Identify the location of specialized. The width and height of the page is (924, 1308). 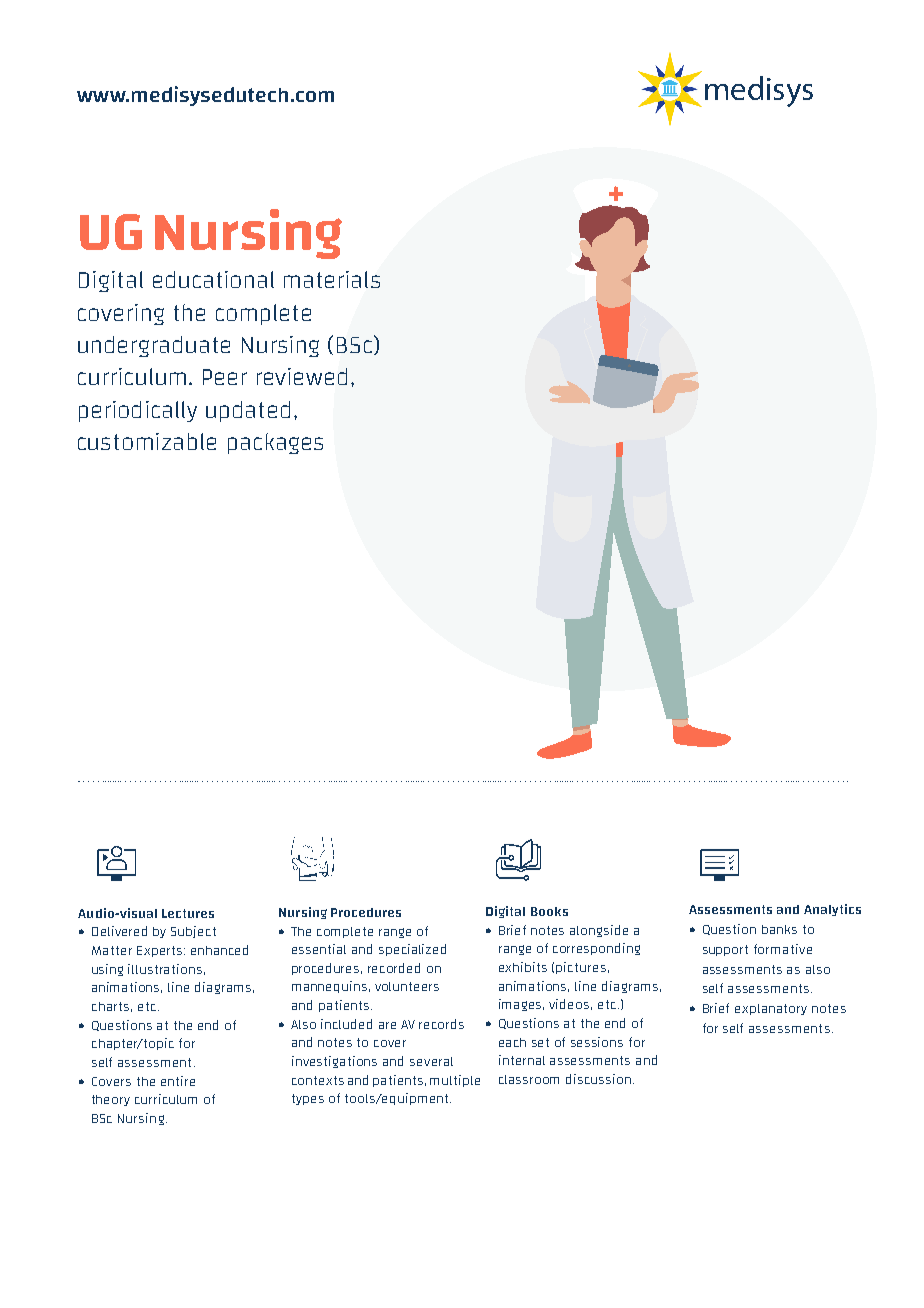
(412, 950).
